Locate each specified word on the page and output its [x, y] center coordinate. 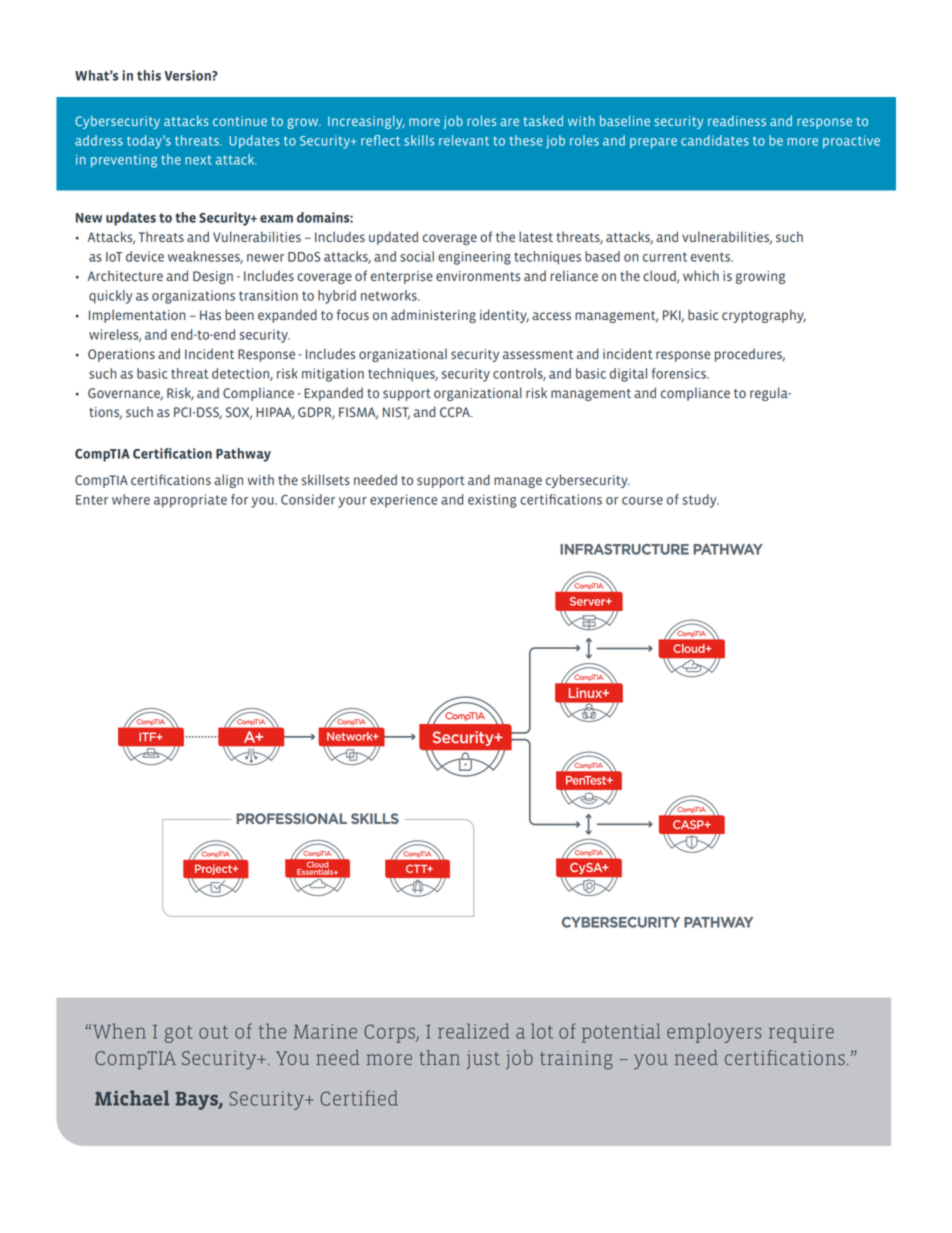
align [228, 481]
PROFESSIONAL [291, 818]
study [700, 501]
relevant [464, 140]
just [483, 1060]
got [178, 1034]
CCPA [456, 412]
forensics [680, 373]
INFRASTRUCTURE [624, 549]
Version [188, 75]
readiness [737, 121]
